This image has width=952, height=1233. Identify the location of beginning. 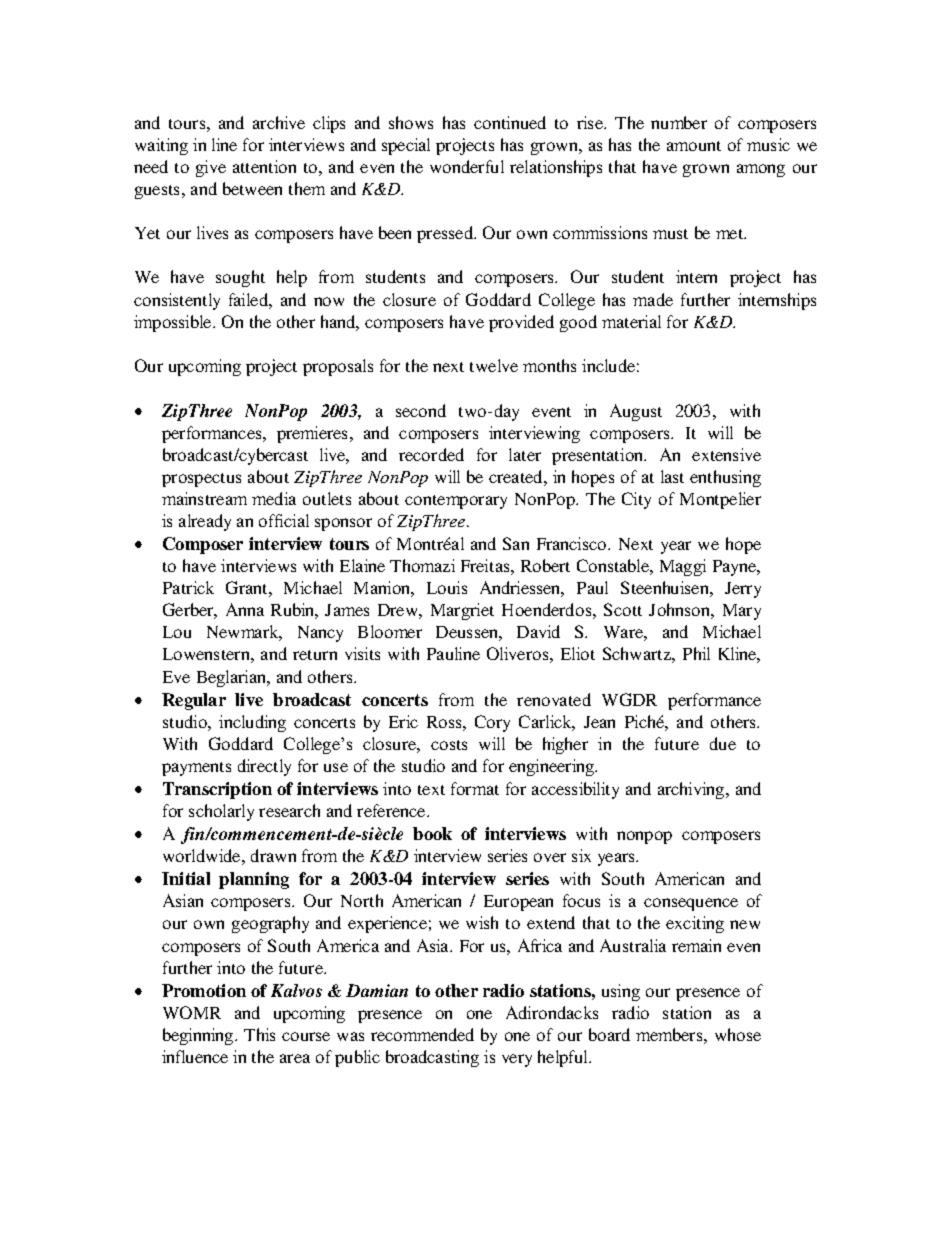
(199, 1036).
